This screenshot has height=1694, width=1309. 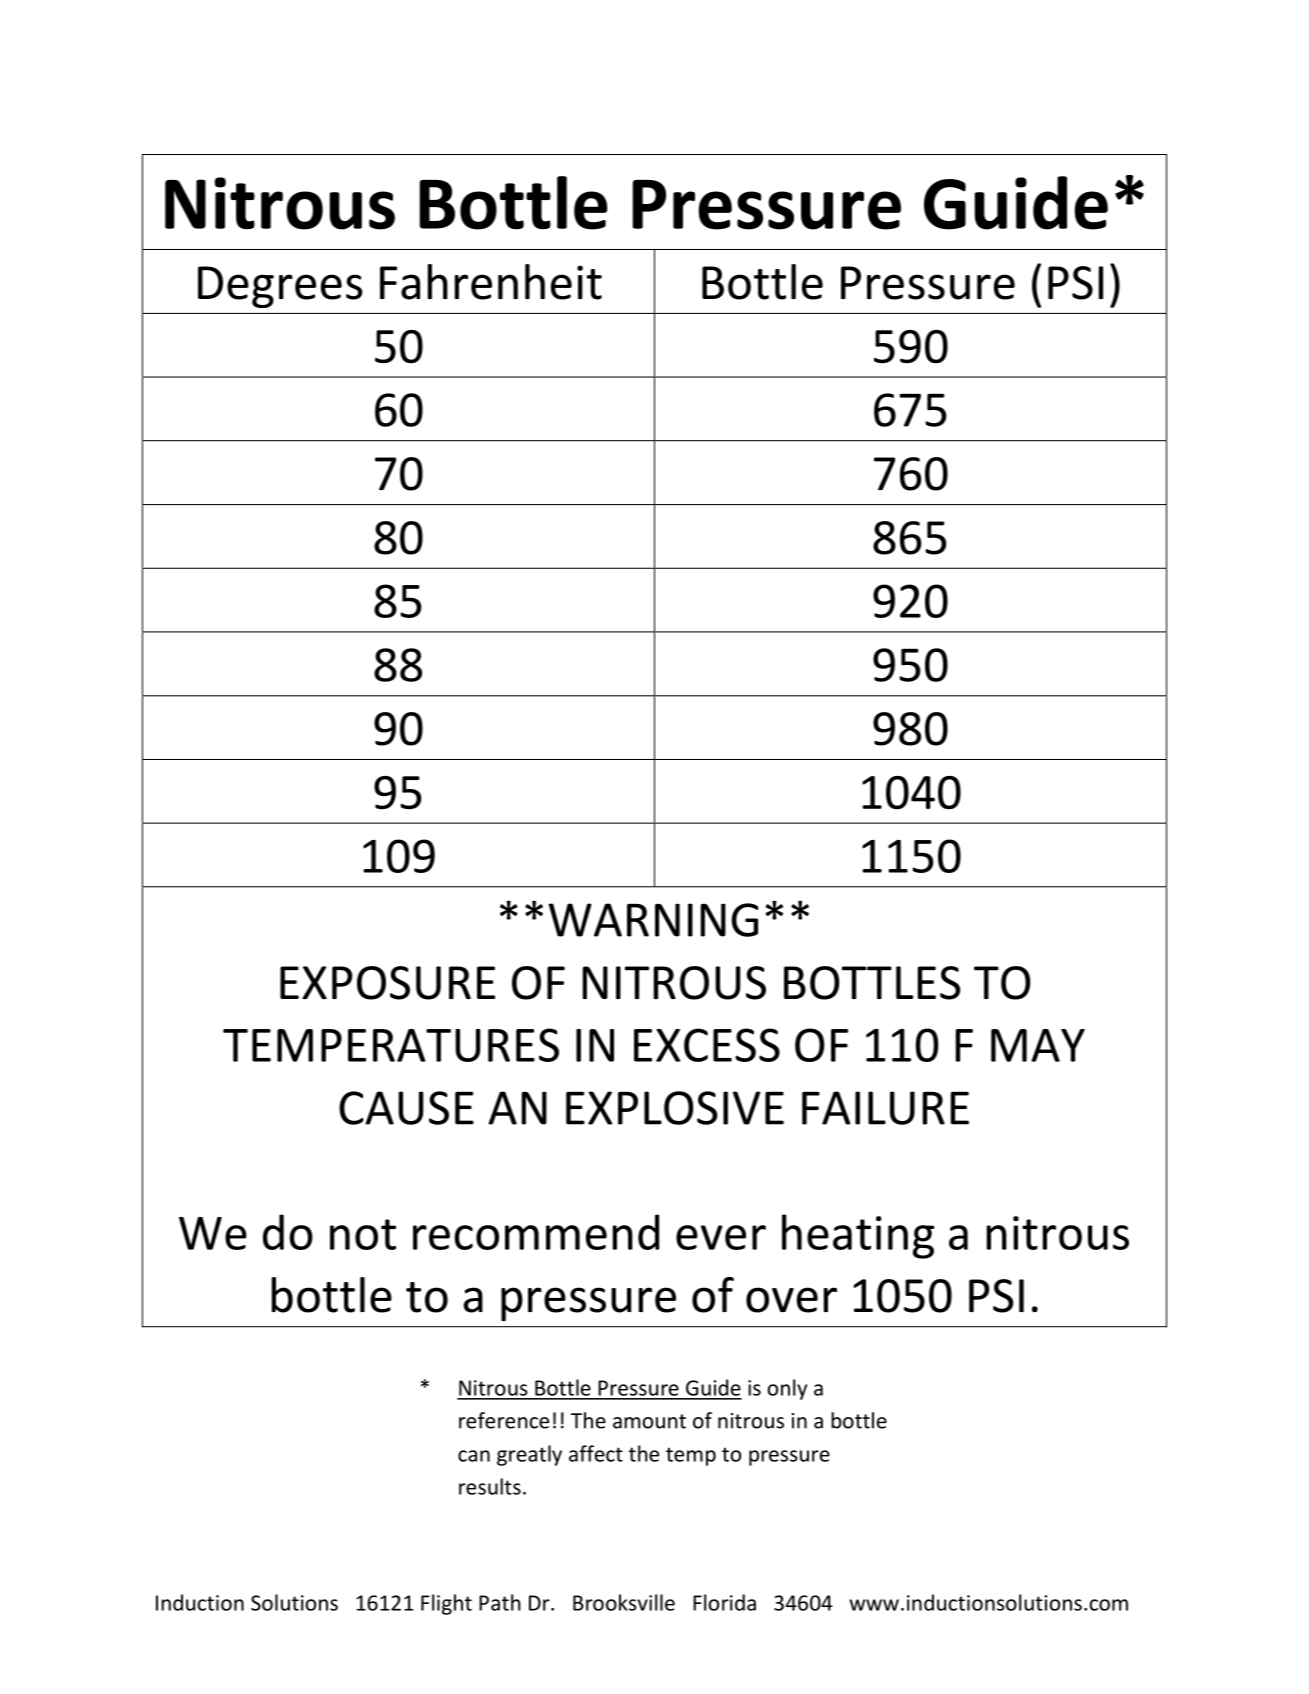 I want to click on FAILURE, so click(x=885, y=1108).
